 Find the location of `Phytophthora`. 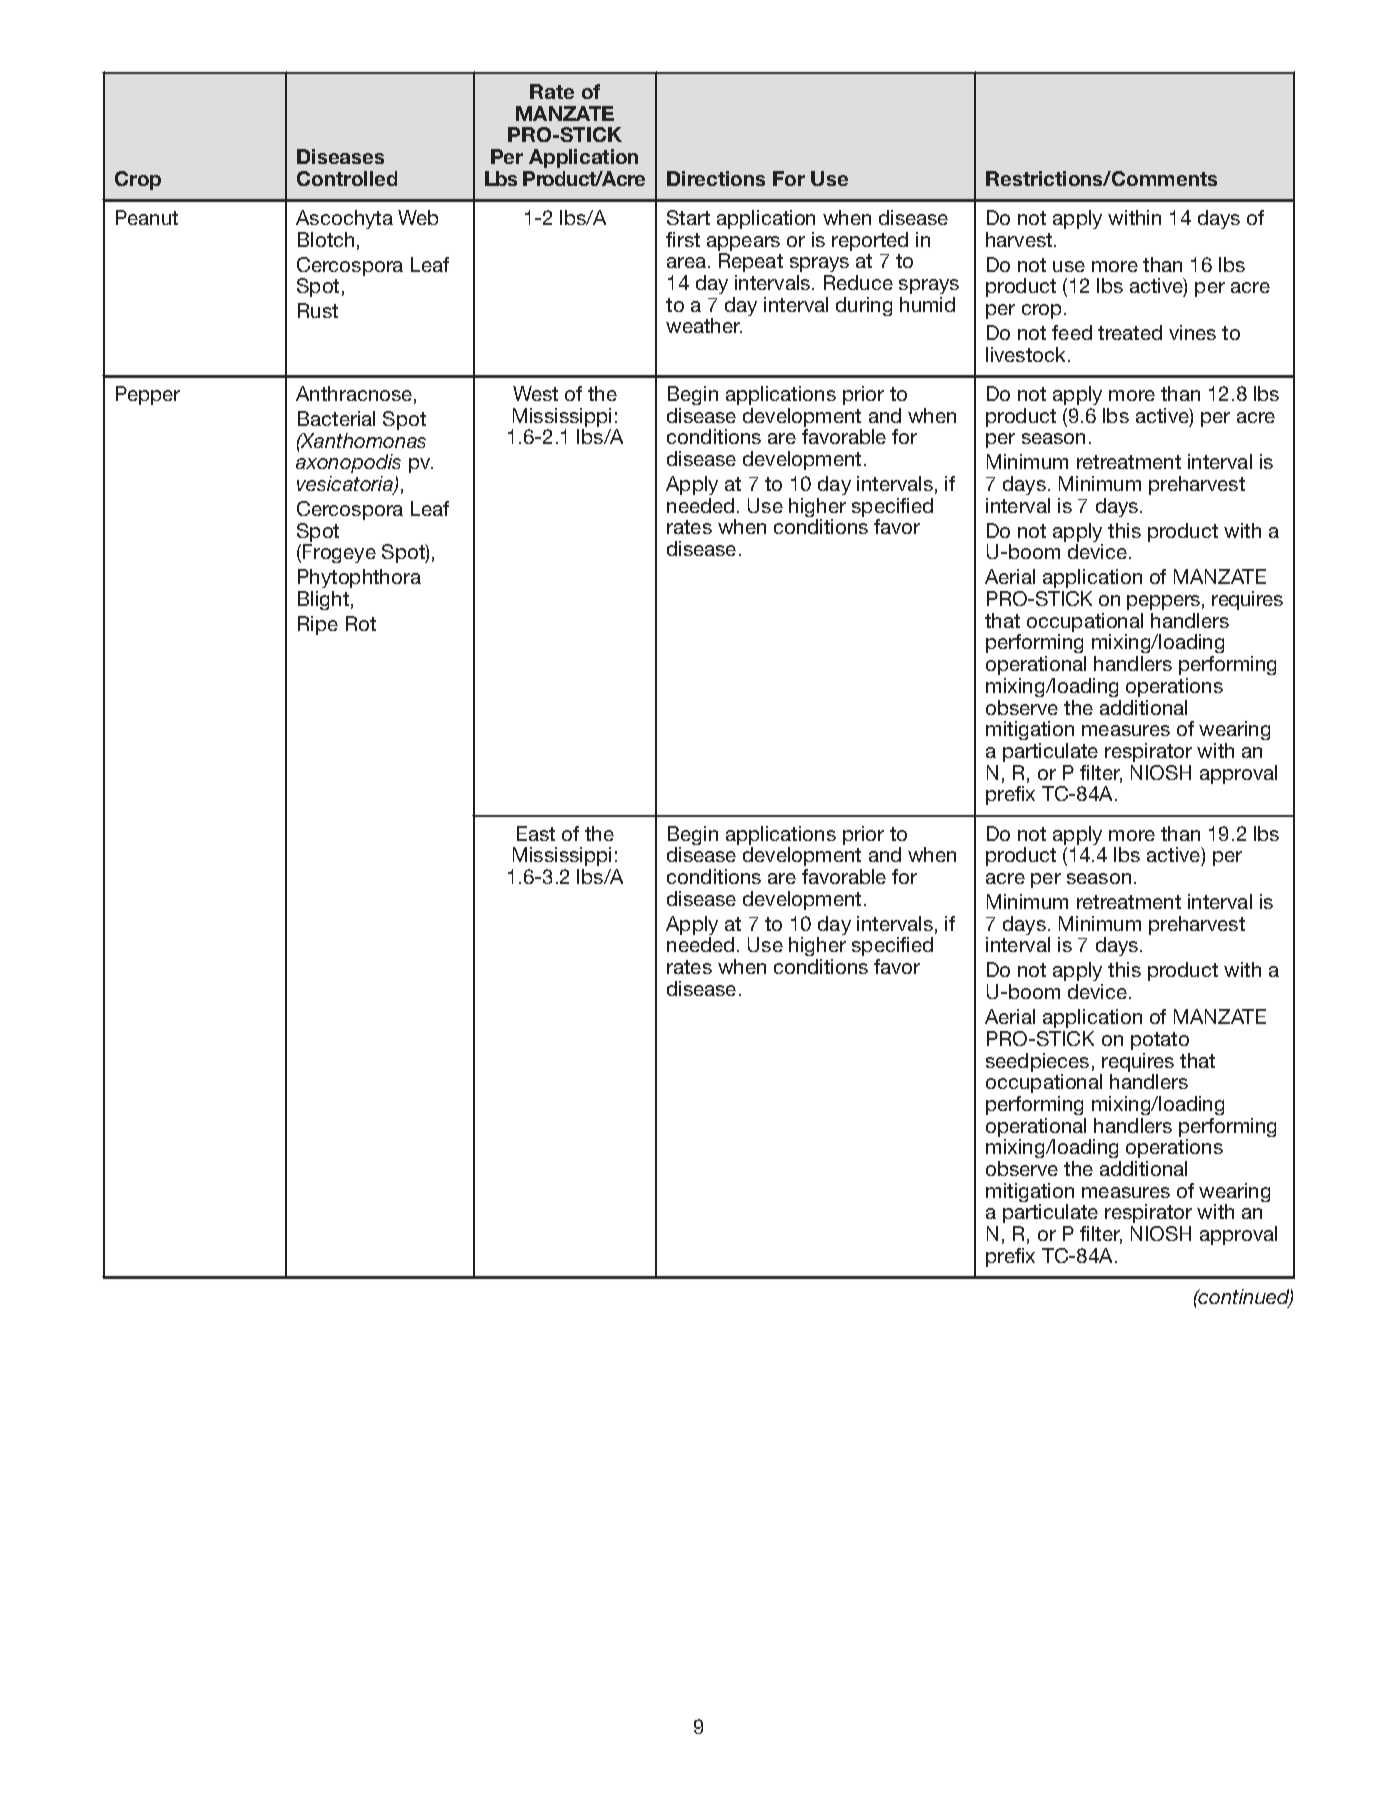

Phytophthora is located at coordinates (359, 580).
